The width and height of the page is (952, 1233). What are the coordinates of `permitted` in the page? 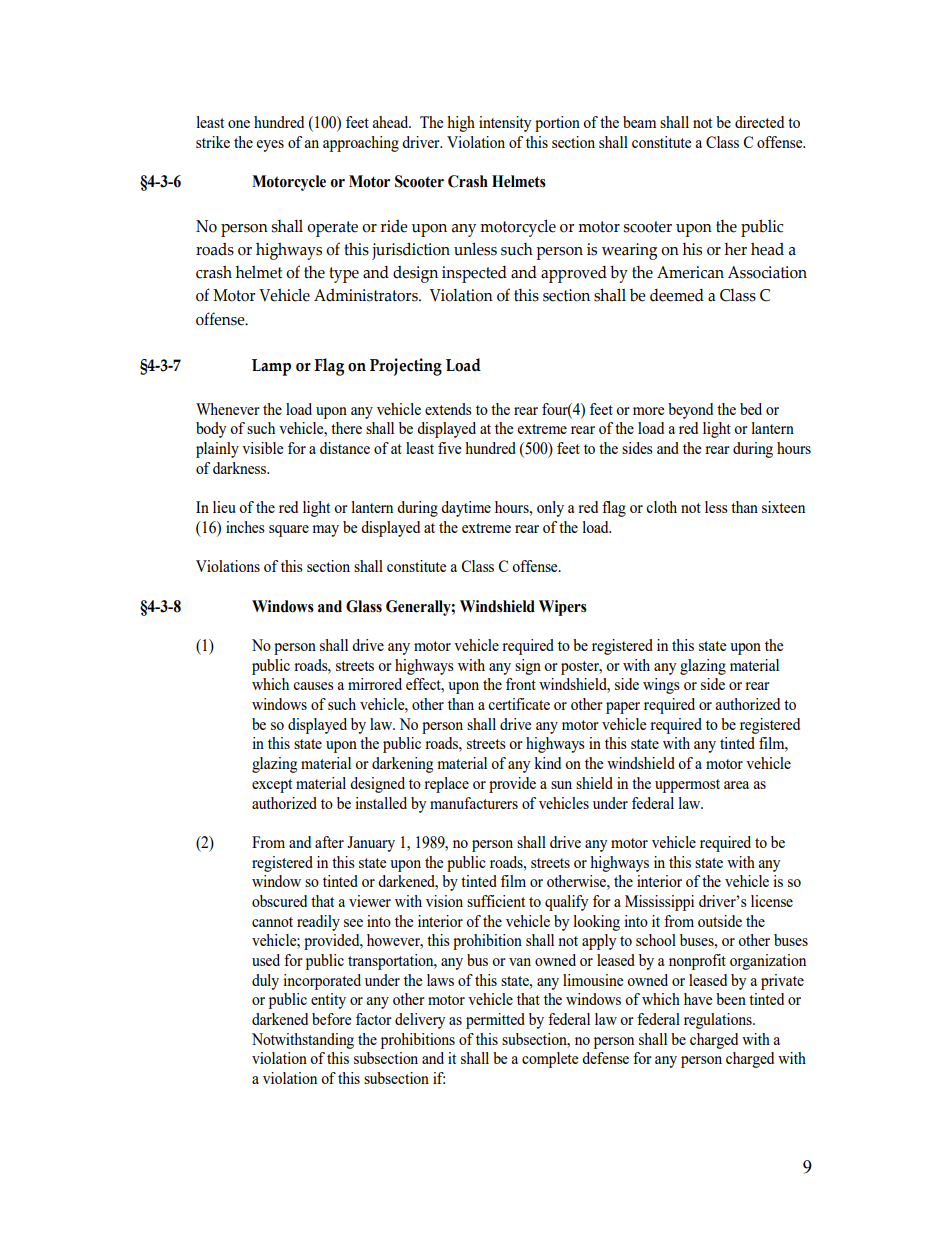 It's located at (495, 1021).
